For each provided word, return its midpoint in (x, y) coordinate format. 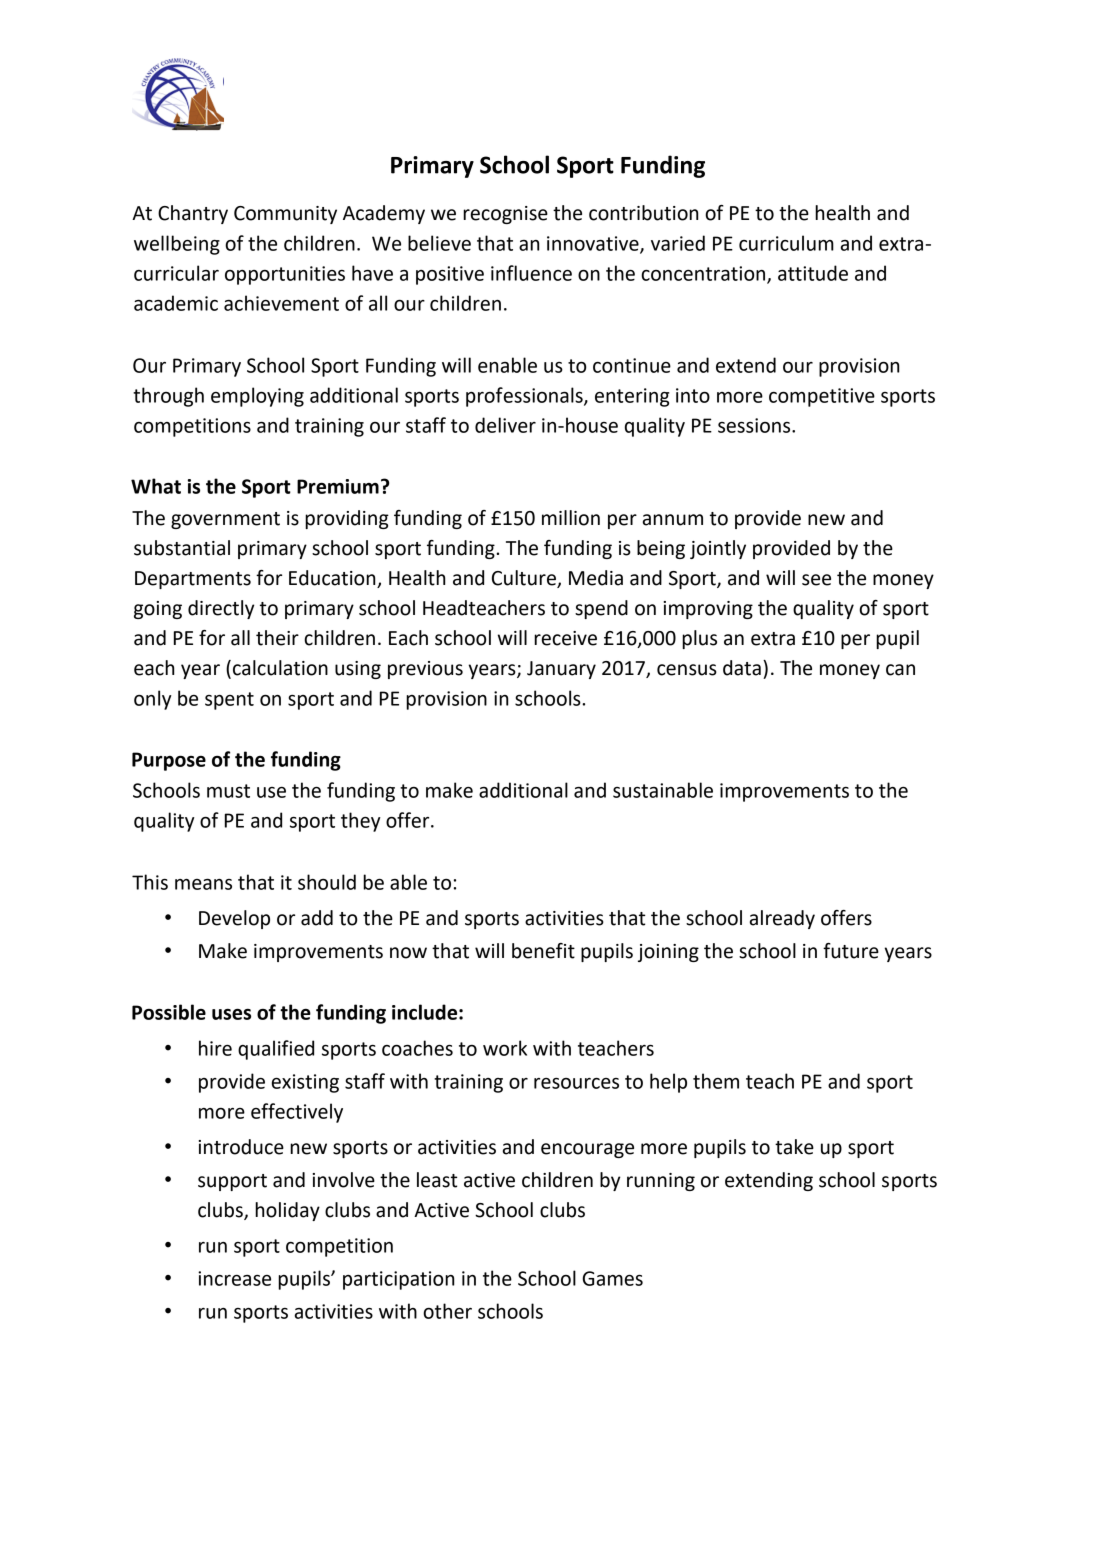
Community (285, 215)
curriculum (786, 243)
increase (234, 1278)
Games (612, 1278)
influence (531, 273)
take (794, 1147)
